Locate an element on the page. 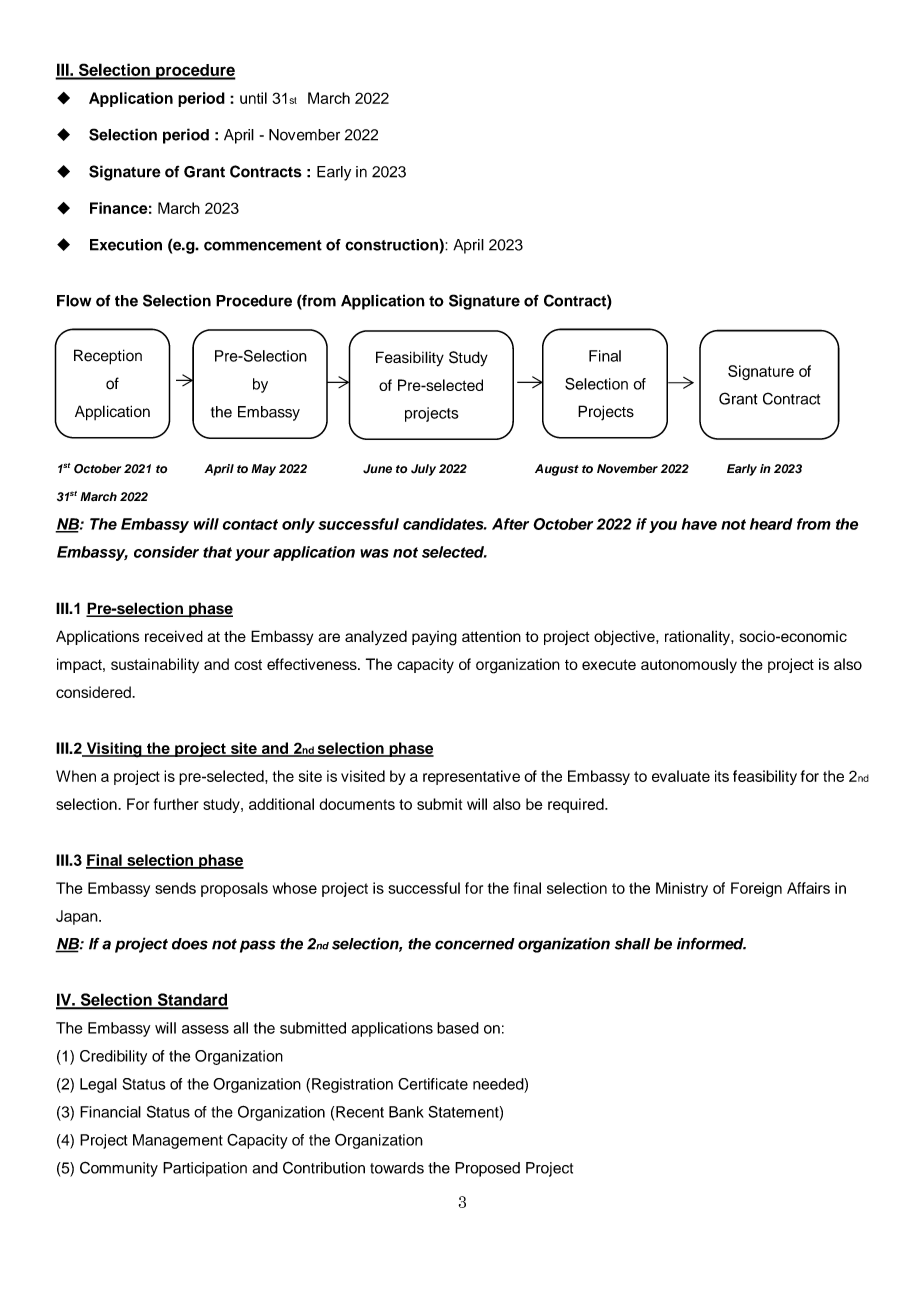 The width and height of the document is (924, 1308). have is located at coordinates (699, 524).
